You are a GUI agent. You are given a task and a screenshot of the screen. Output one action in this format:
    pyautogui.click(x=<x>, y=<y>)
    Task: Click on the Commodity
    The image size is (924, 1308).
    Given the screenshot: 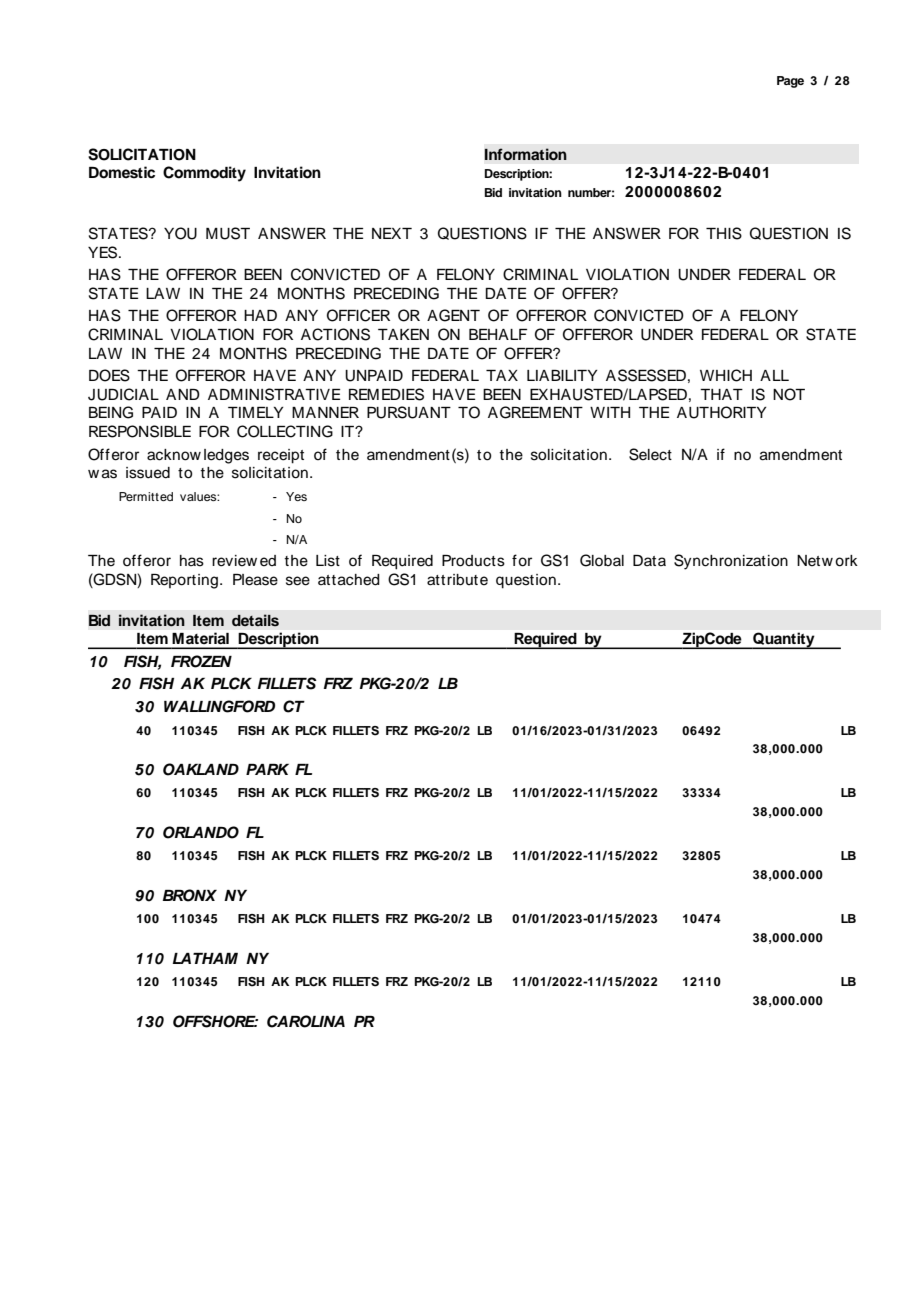 What is the action you would take?
    pyautogui.click(x=204, y=174)
